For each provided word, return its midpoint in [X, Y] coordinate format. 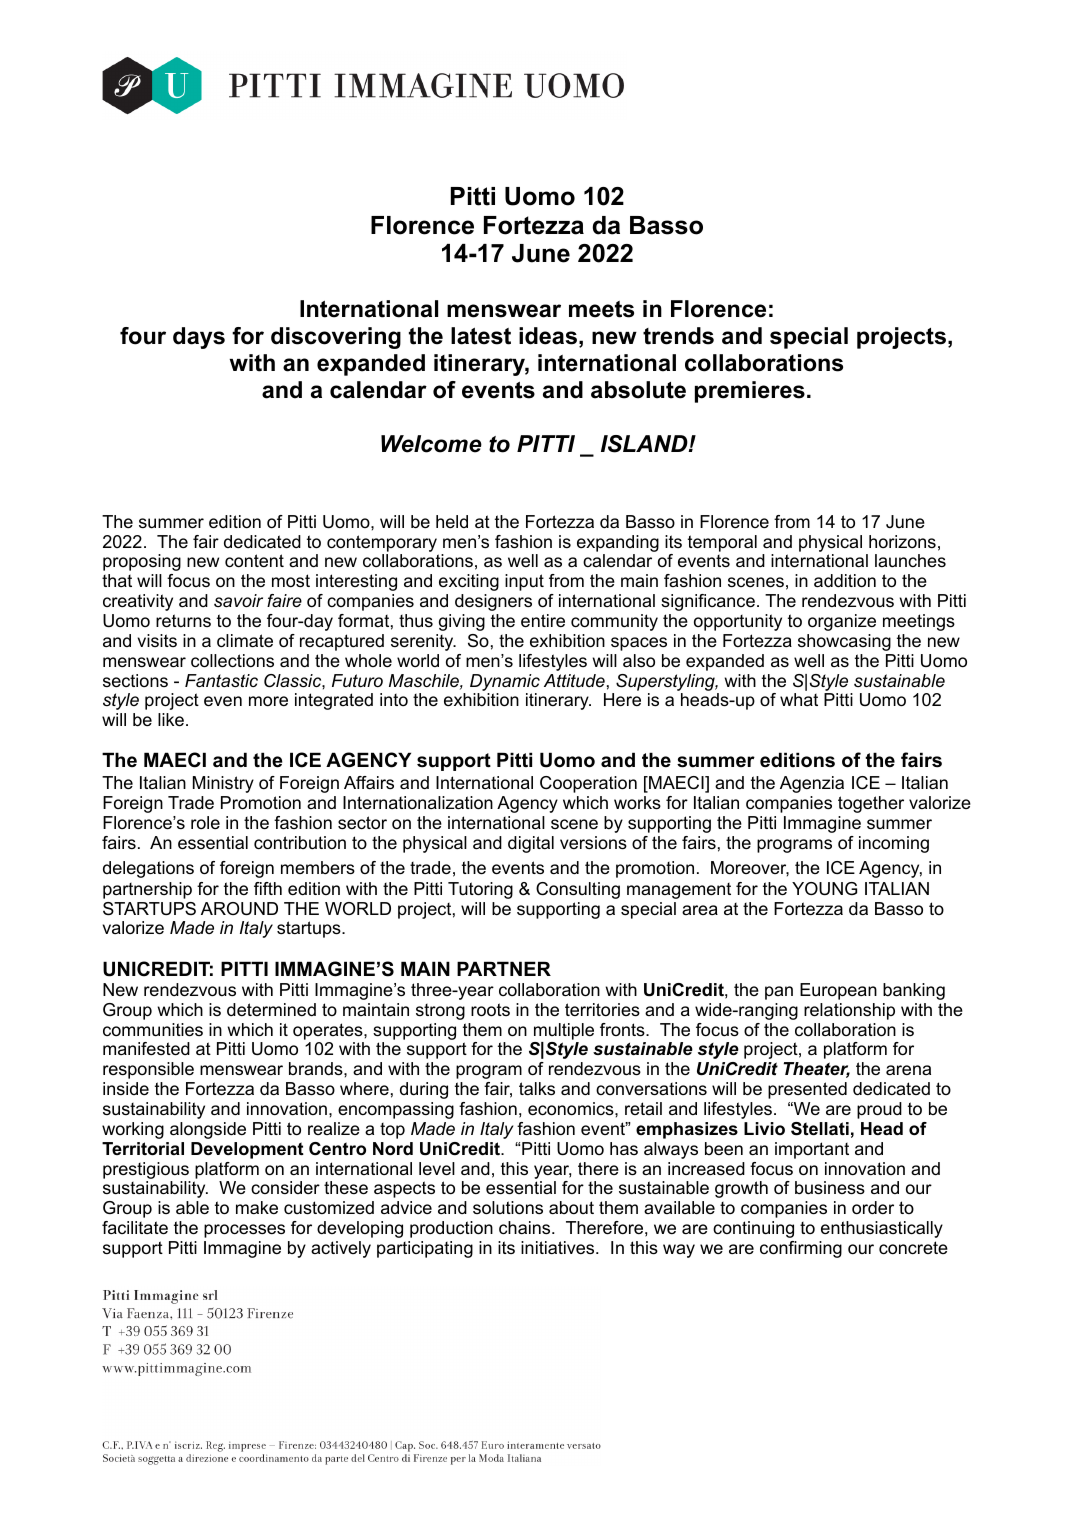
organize [842, 622]
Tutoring [480, 890]
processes [244, 1231]
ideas [548, 336]
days [199, 338]
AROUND [239, 909]
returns [183, 621]
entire [543, 621]
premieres [750, 392]
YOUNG [824, 888]
